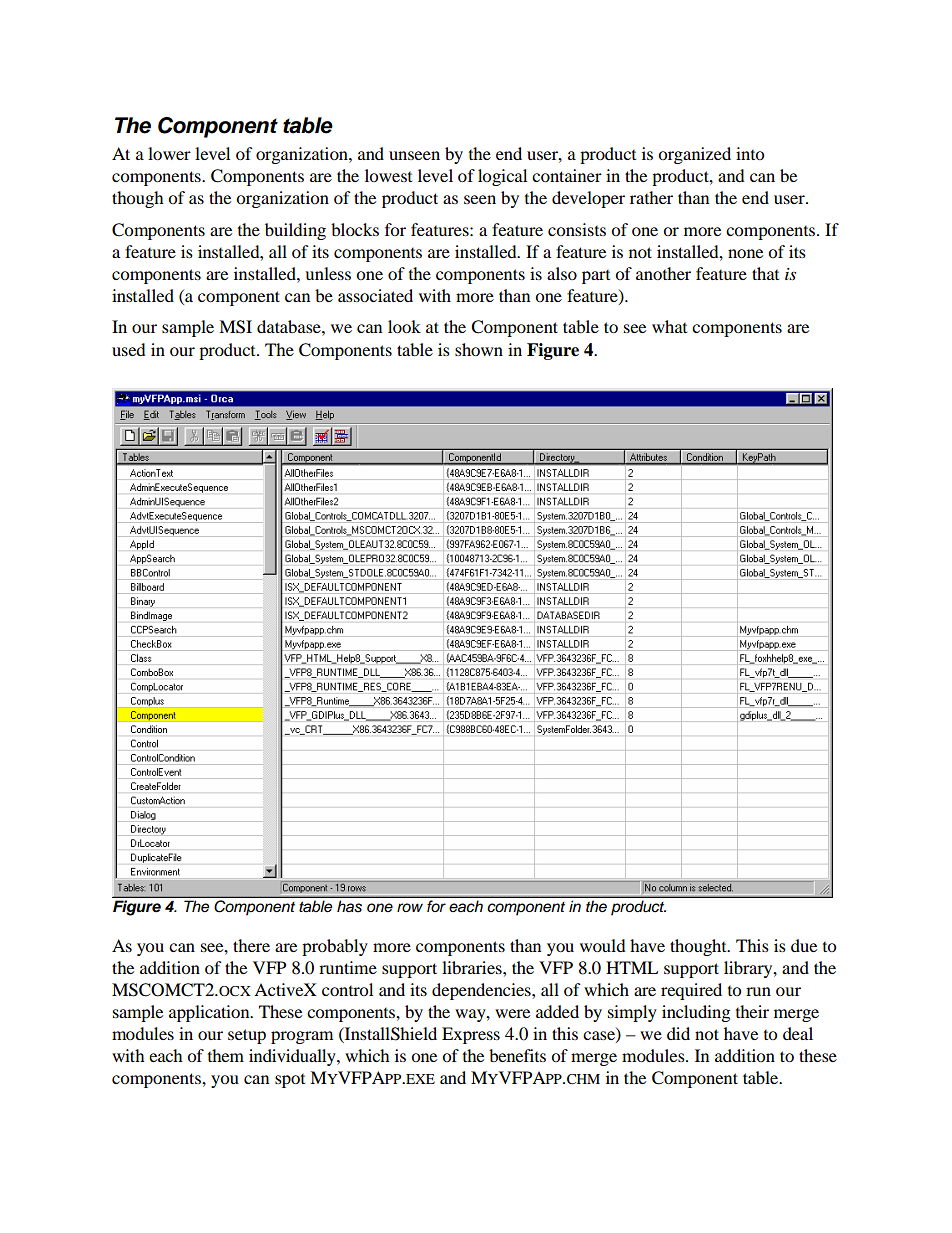 The width and height of the screenshot is (952, 1233). Describe the element at coordinates (502, 177) in the screenshot. I see `logical` at that location.
